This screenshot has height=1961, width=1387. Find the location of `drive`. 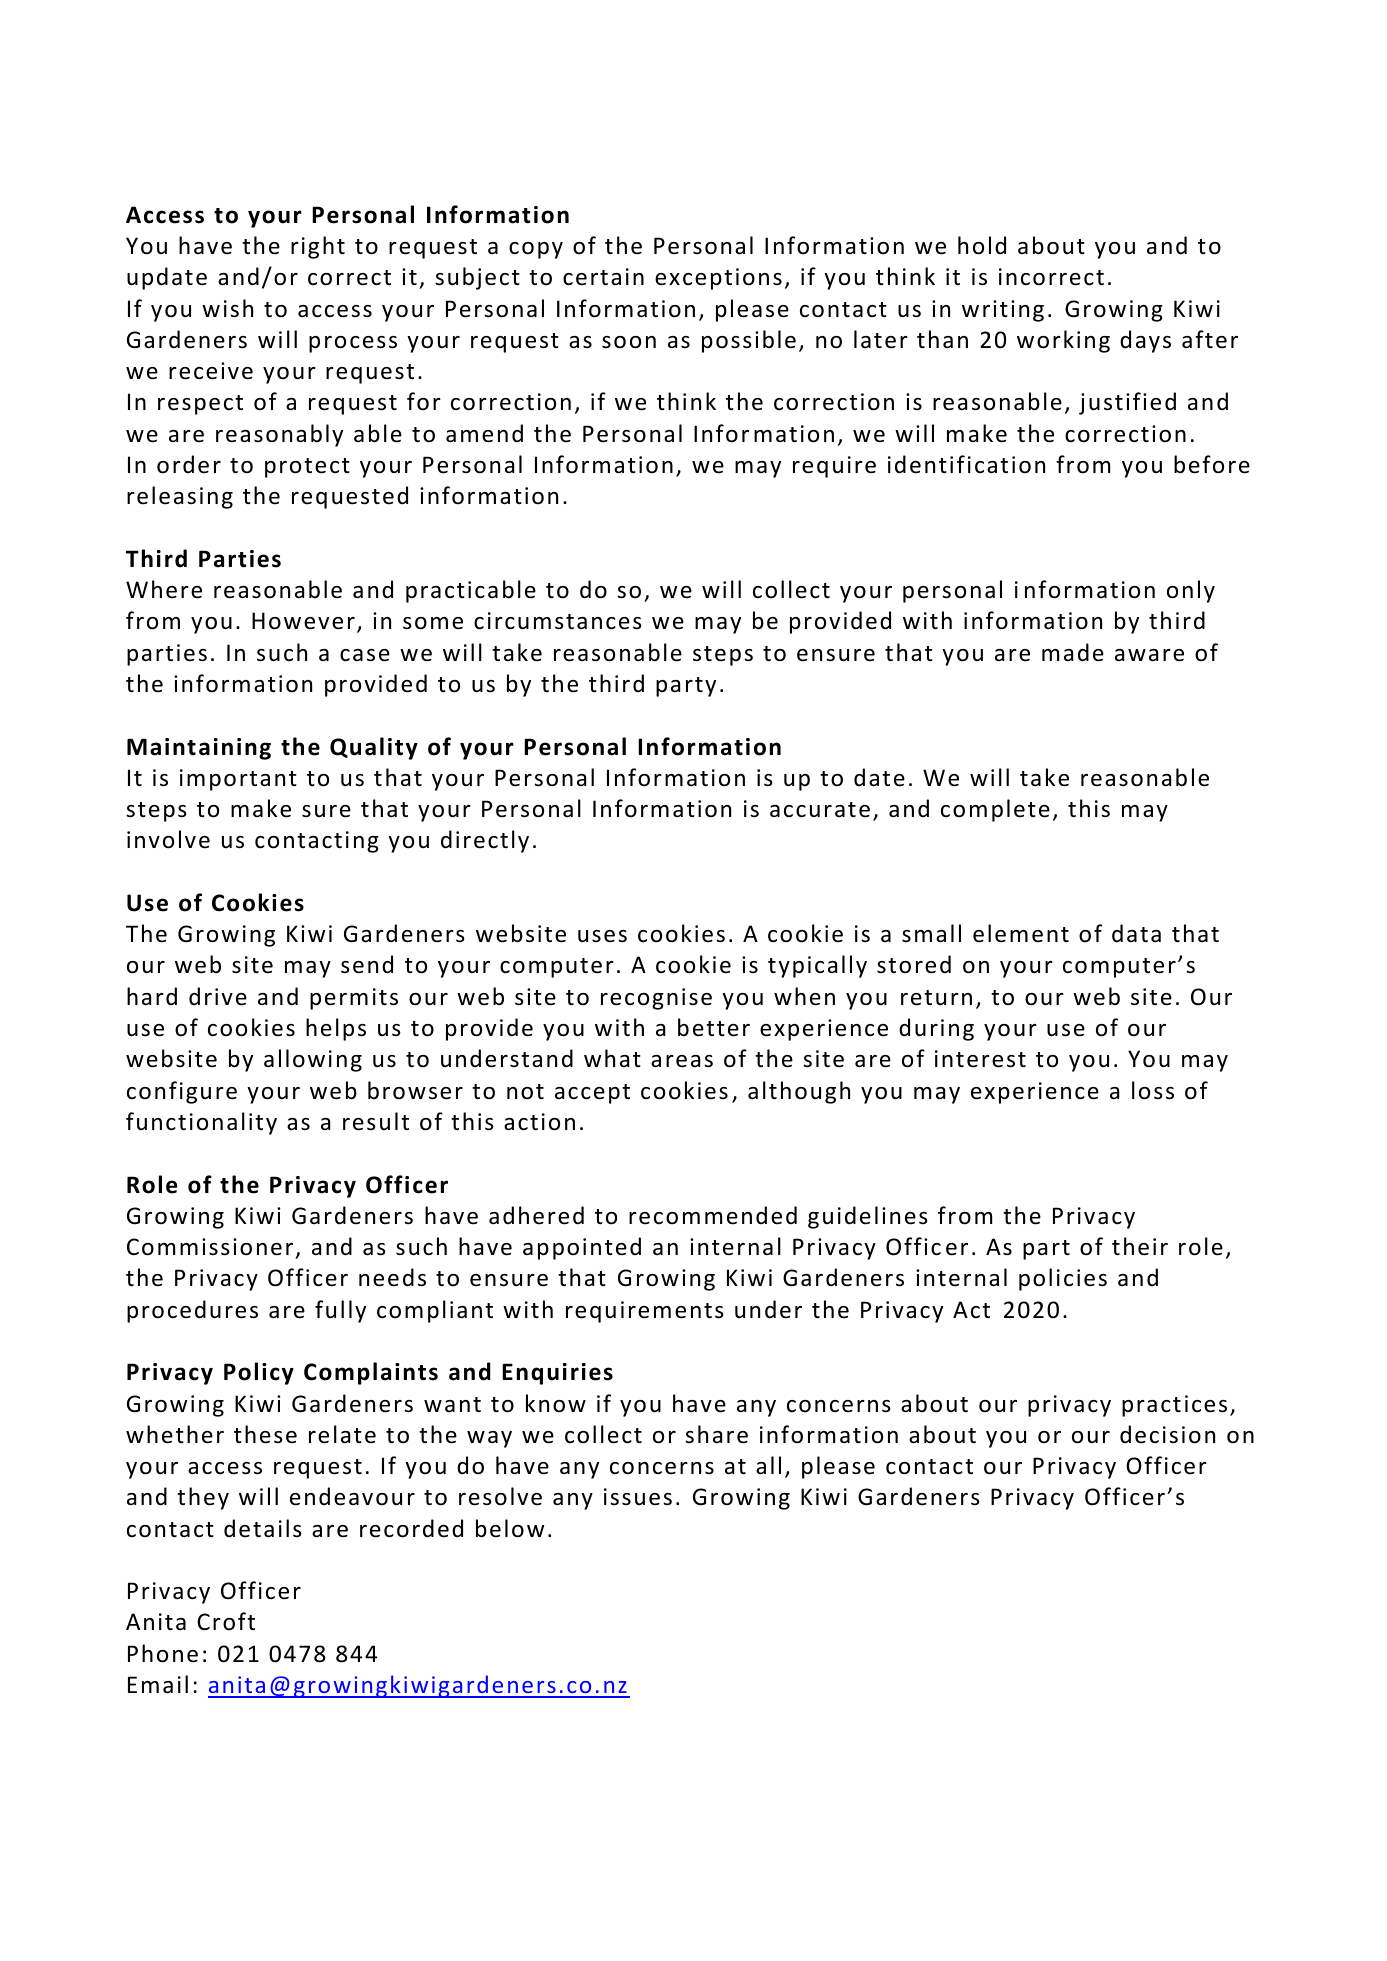

drive is located at coordinates (218, 996).
